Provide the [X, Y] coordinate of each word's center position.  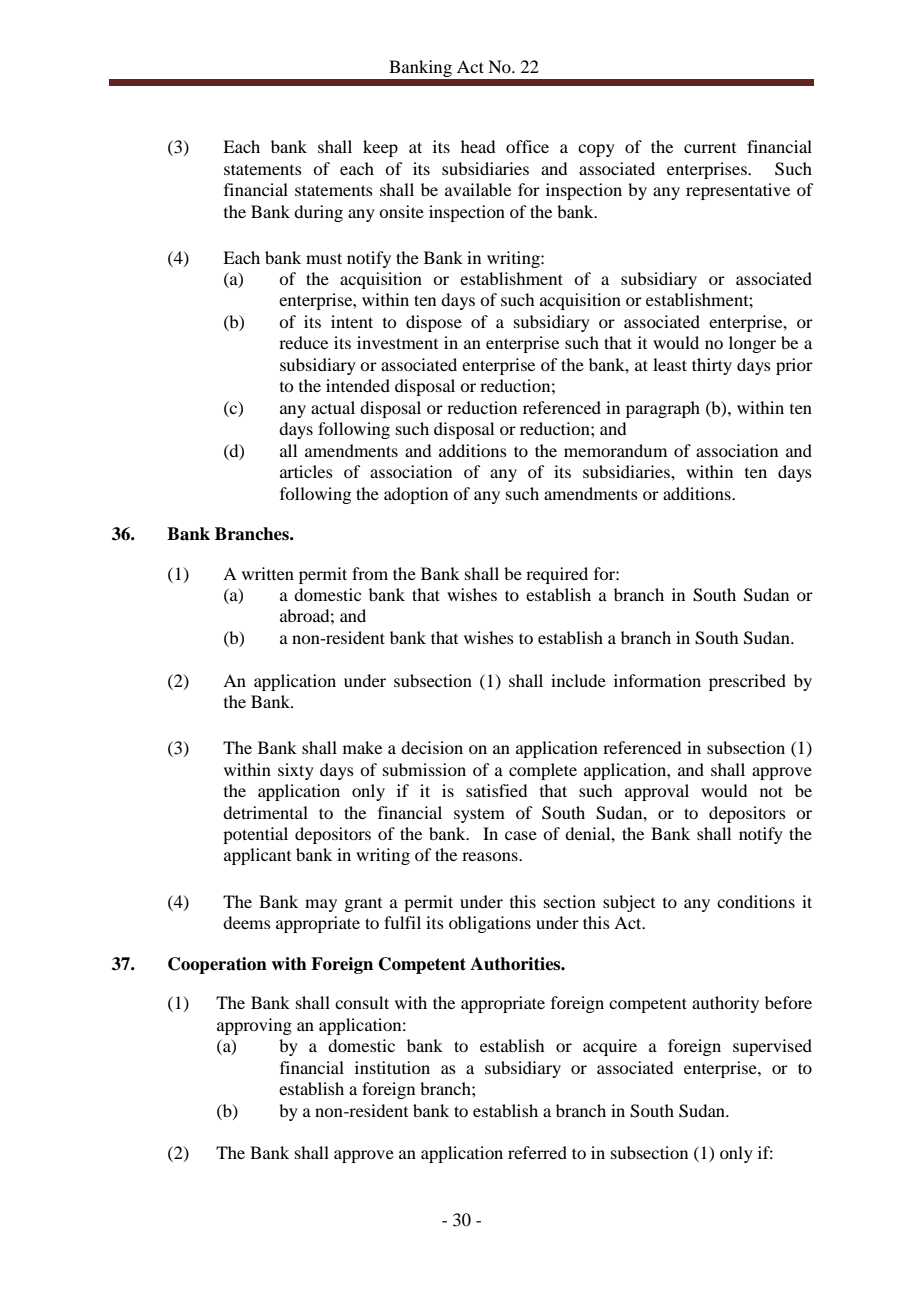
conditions [756, 901]
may [321, 905]
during [318, 213]
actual [333, 407]
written [268, 573]
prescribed [747, 682]
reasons [491, 856]
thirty [712, 366]
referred [537, 1152]
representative [738, 191]
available [478, 189]
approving [254, 1026]
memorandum [615, 450]
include [578, 680]
